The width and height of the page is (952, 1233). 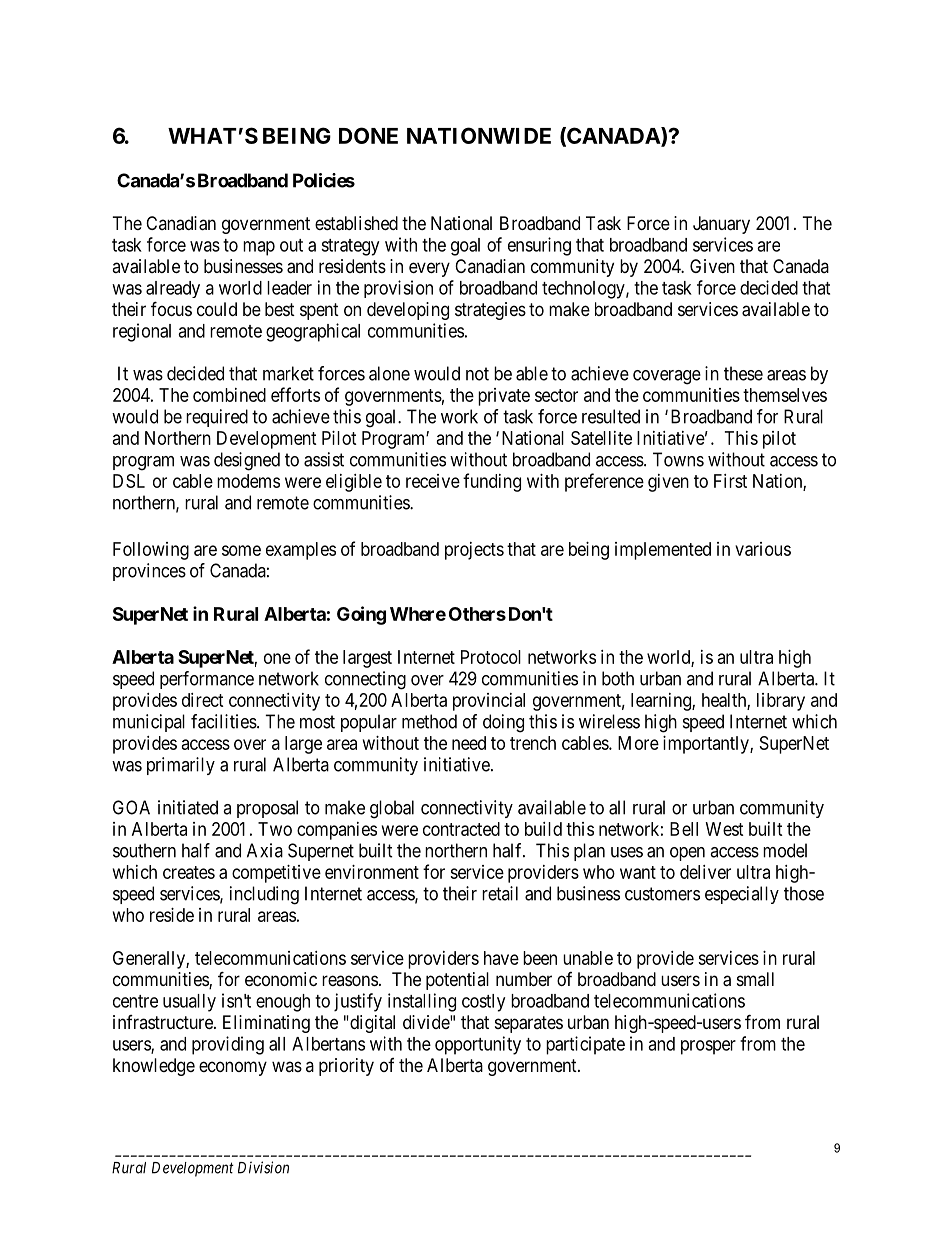 I want to click on have, so click(x=501, y=958).
